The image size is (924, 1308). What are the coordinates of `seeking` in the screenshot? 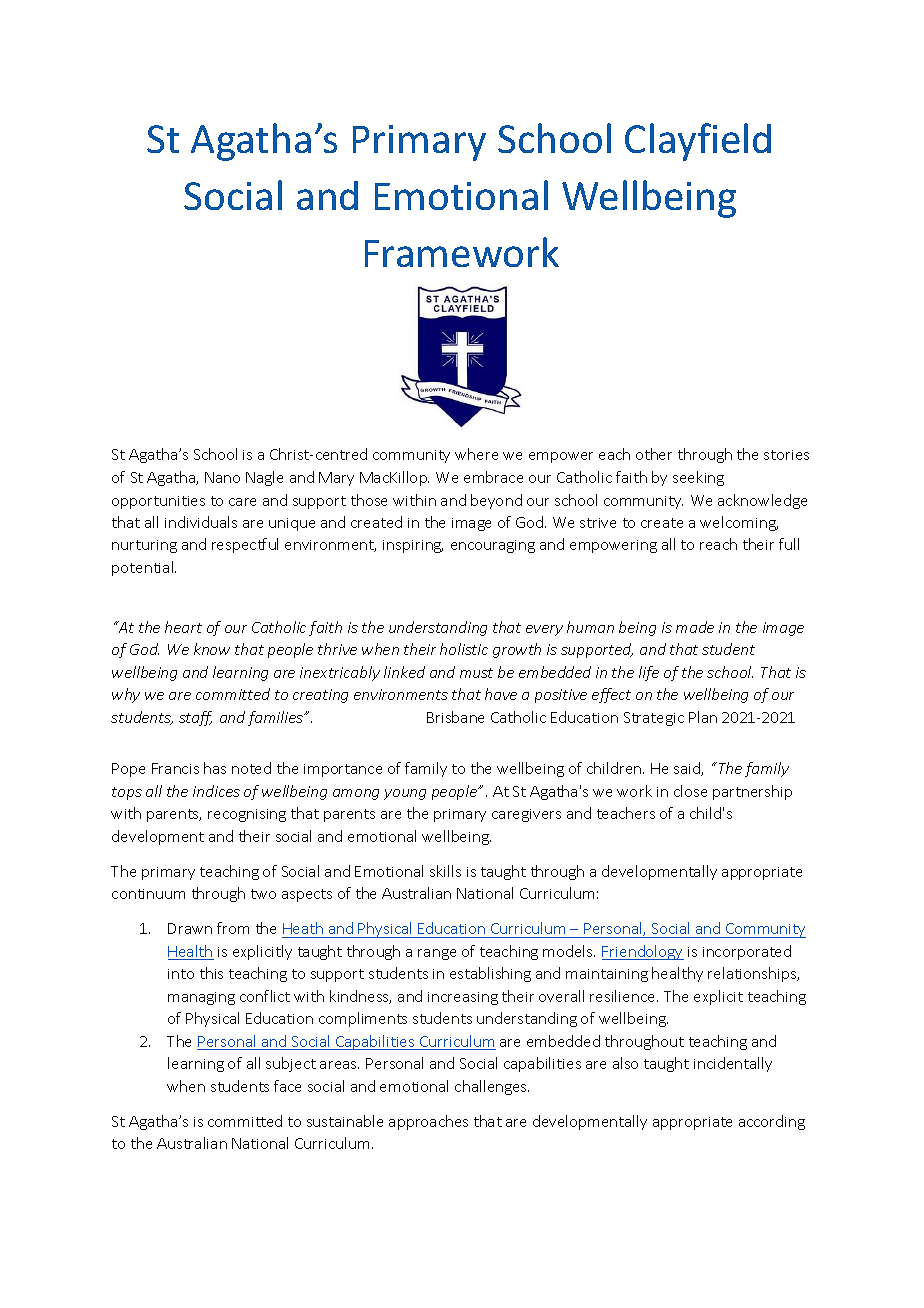 It's located at (698, 478).
